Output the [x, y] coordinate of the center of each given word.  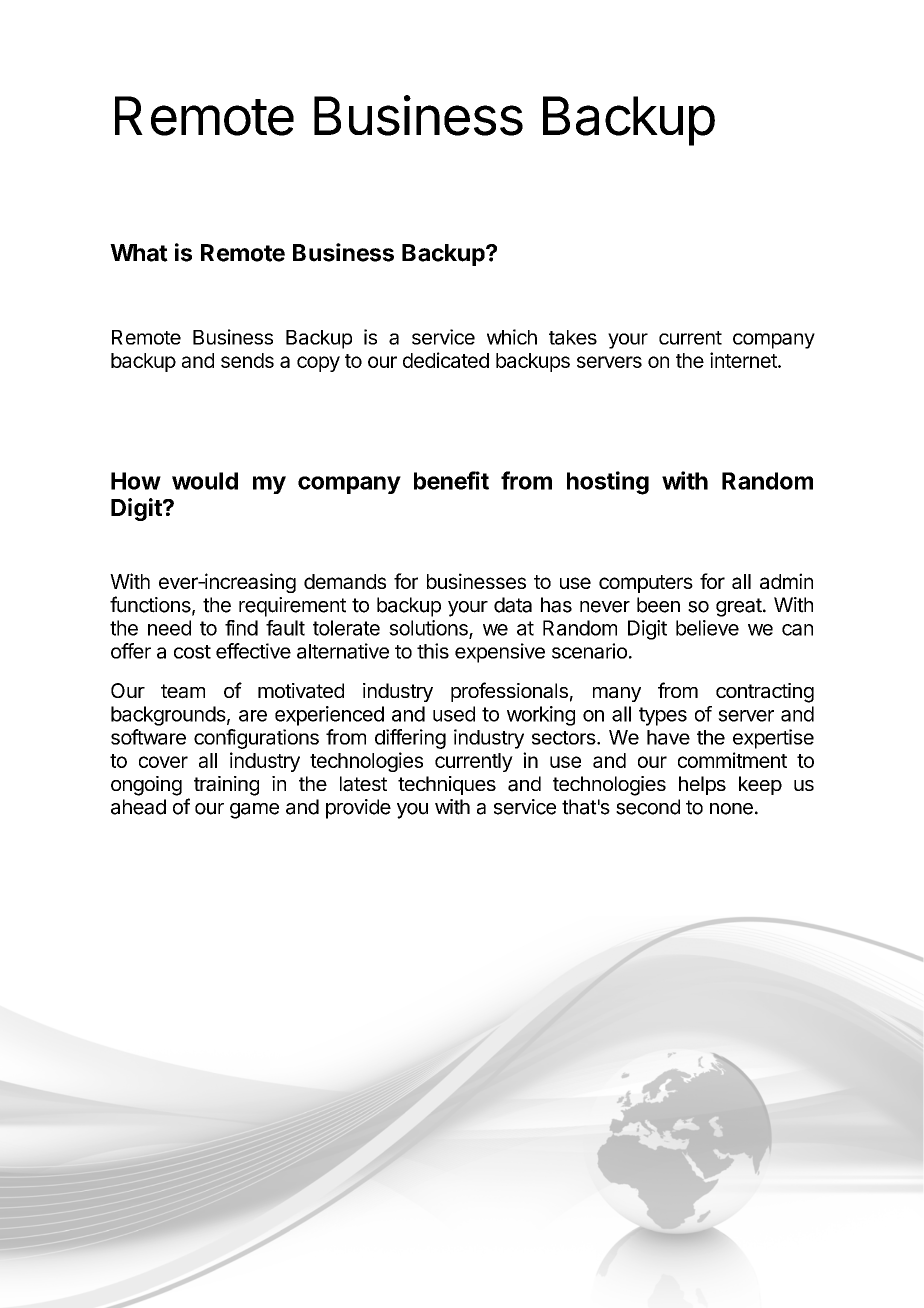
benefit [451, 480]
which [512, 337]
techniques [447, 785]
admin [786, 581]
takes [573, 337]
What [139, 253]
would [205, 481]
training [226, 786]
